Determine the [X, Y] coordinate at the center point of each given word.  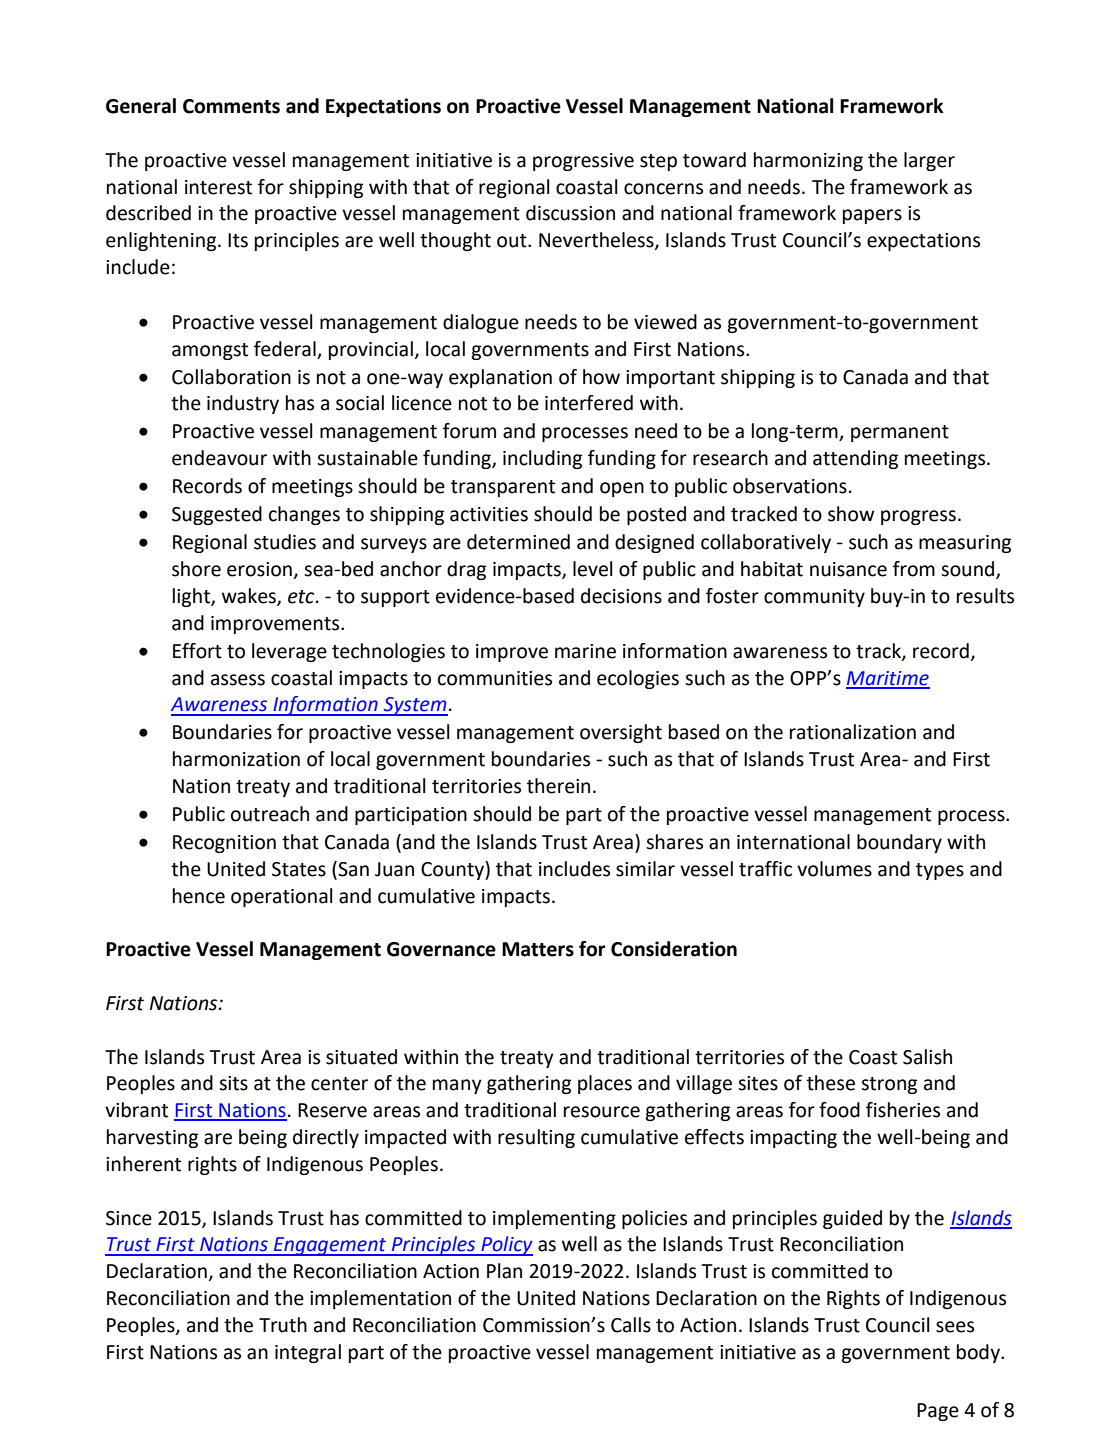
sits [233, 1083]
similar [645, 869]
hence [199, 896]
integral [308, 1353]
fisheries [903, 1110]
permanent [900, 433]
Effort [197, 651]
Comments [231, 106]
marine [585, 651]
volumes [834, 869]
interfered [589, 403]
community [814, 598]
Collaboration [231, 377]
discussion [570, 213]
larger [929, 161]
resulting [536, 1138]
